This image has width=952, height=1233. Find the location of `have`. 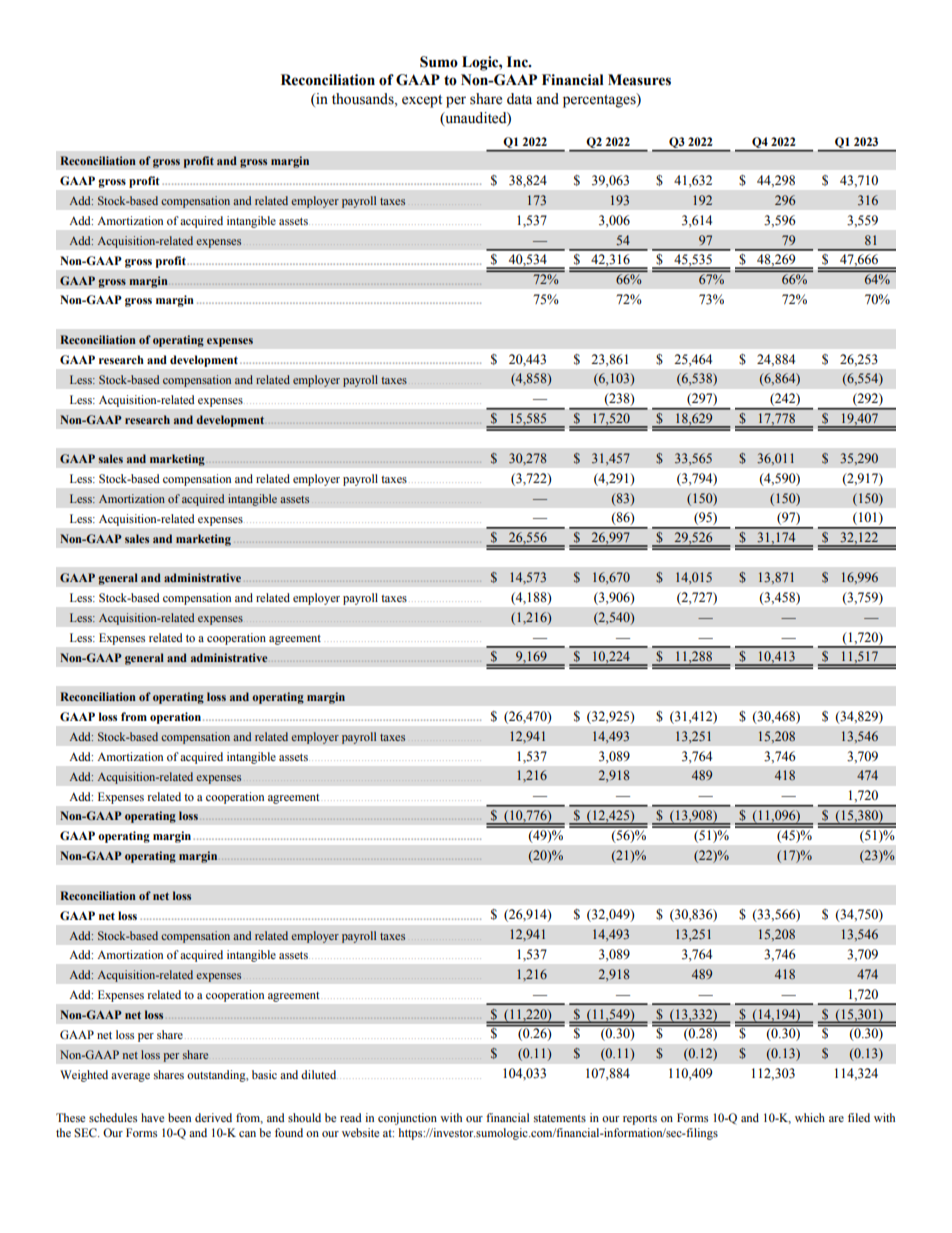

have is located at coordinates (152, 1117).
